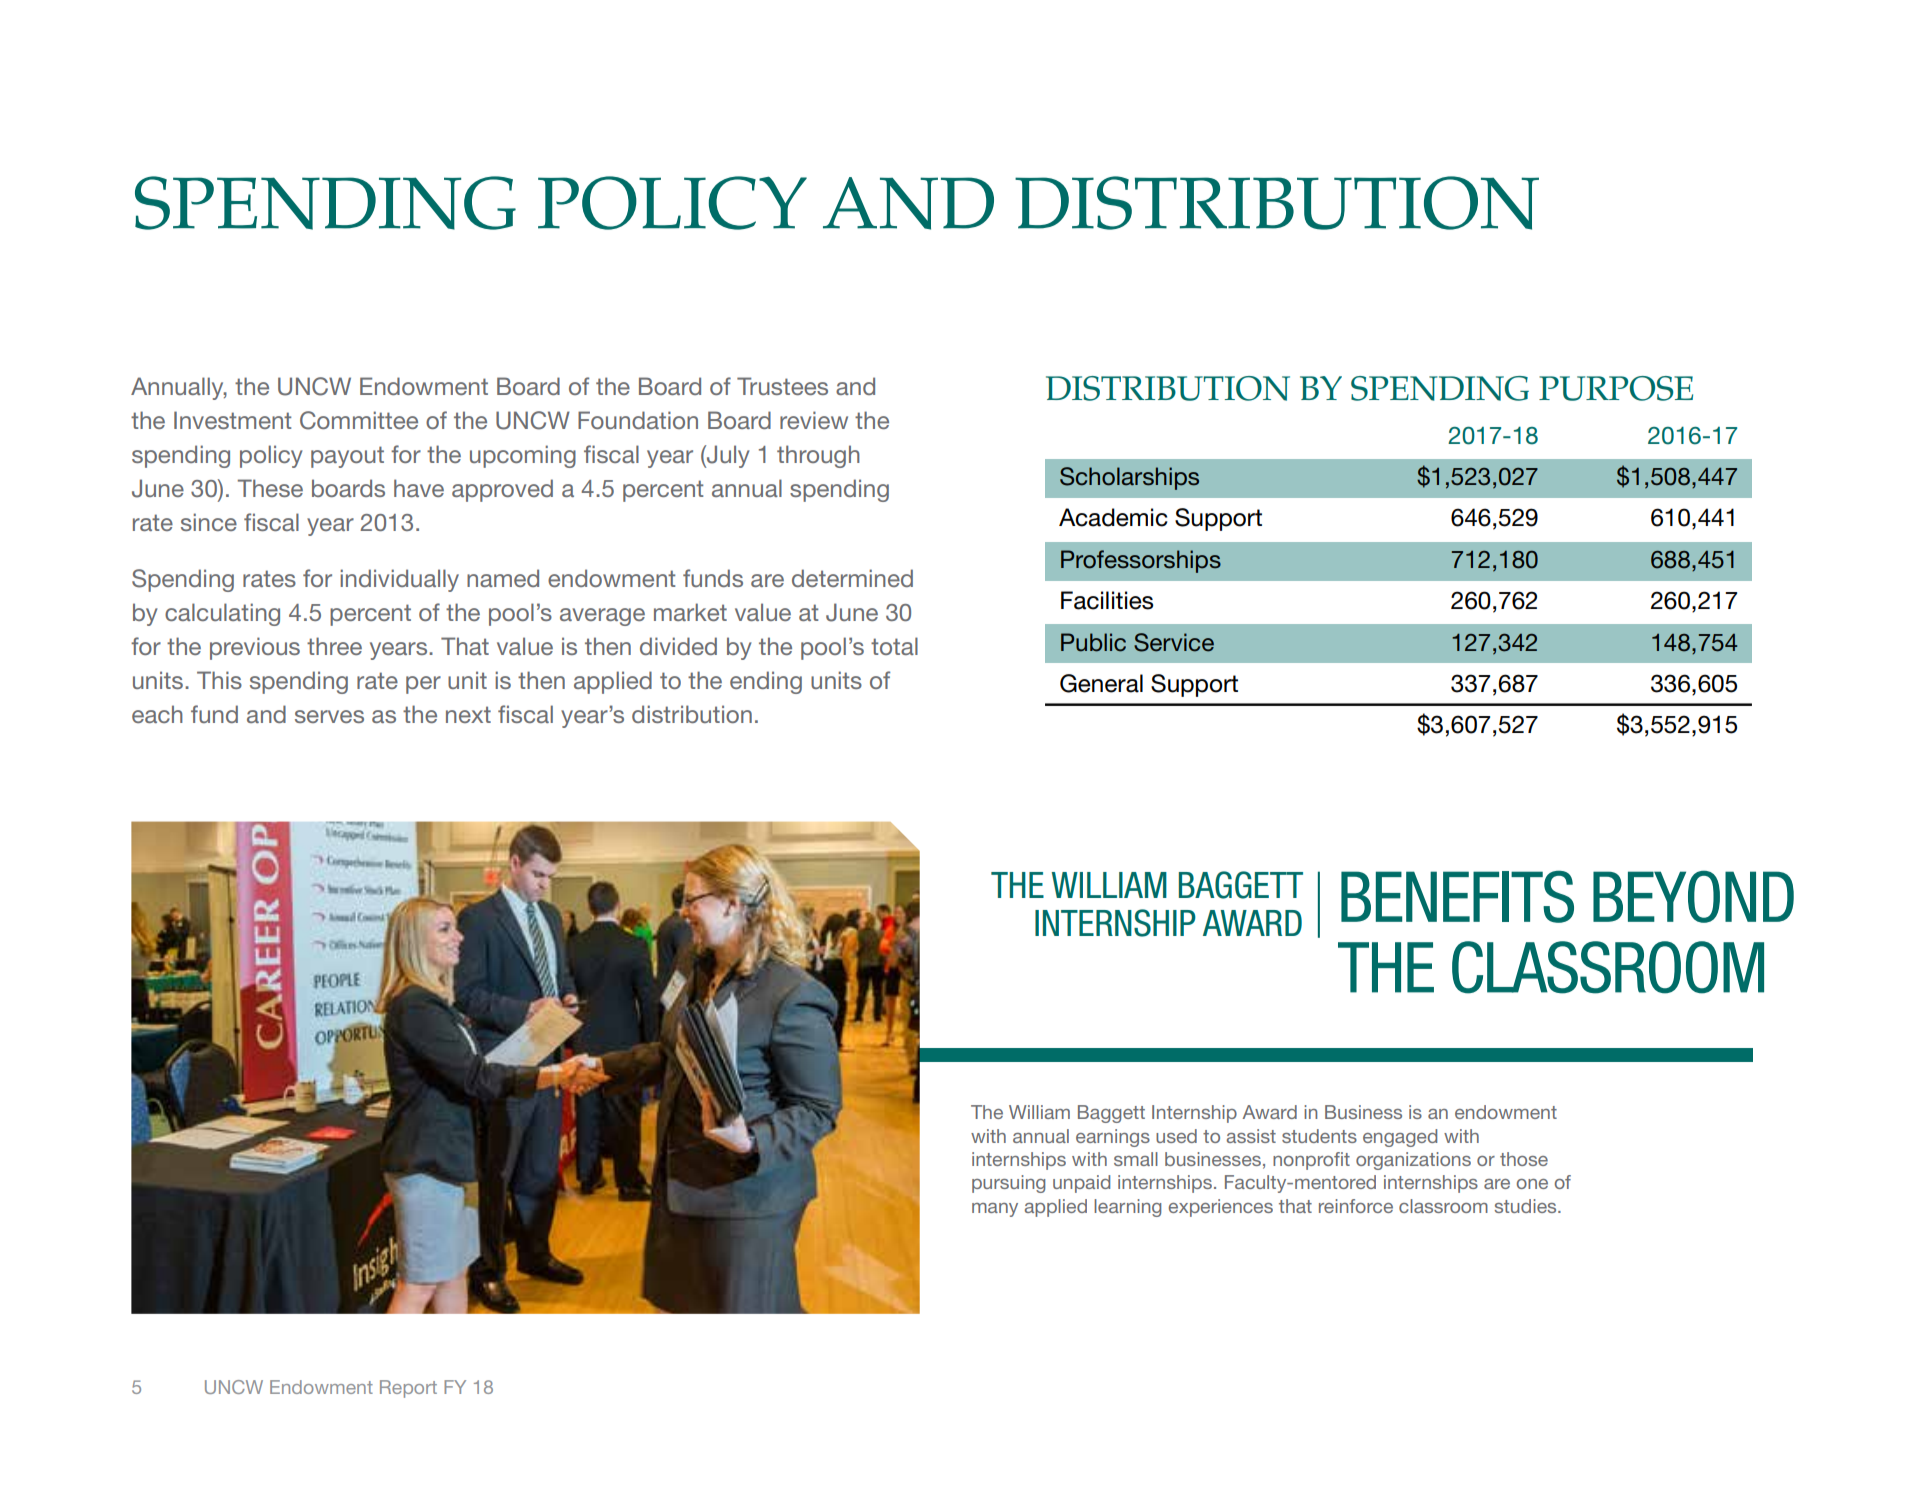 This page has height=1489, width=1927. I want to click on engaged, so click(1400, 1138).
